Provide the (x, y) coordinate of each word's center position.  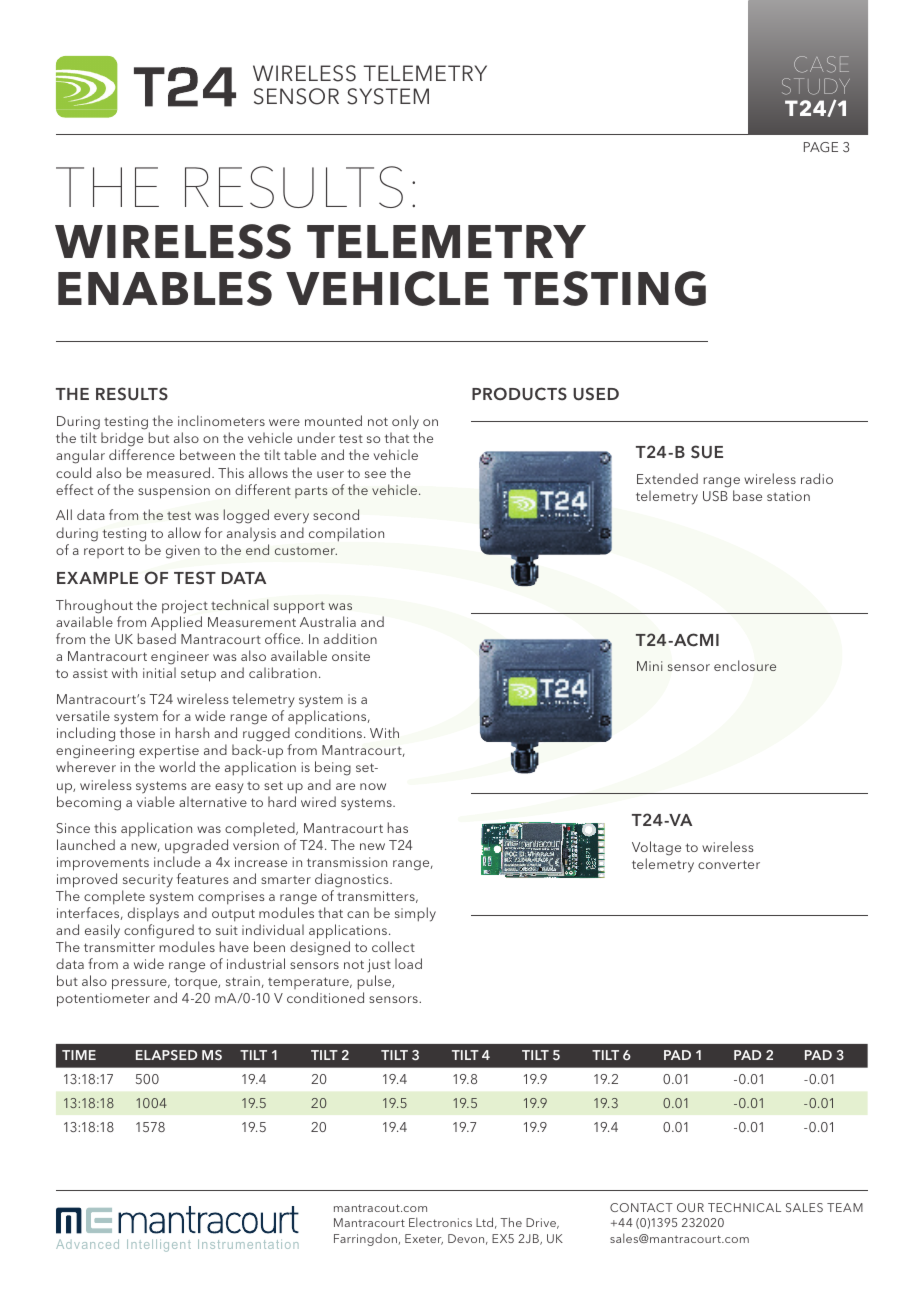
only (405, 424)
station (788, 496)
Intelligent (159, 1245)
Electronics (440, 1222)
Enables (165, 288)
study (816, 86)
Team (845, 1207)
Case (821, 64)
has (398, 827)
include (177, 861)
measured (178, 472)
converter (729, 864)
